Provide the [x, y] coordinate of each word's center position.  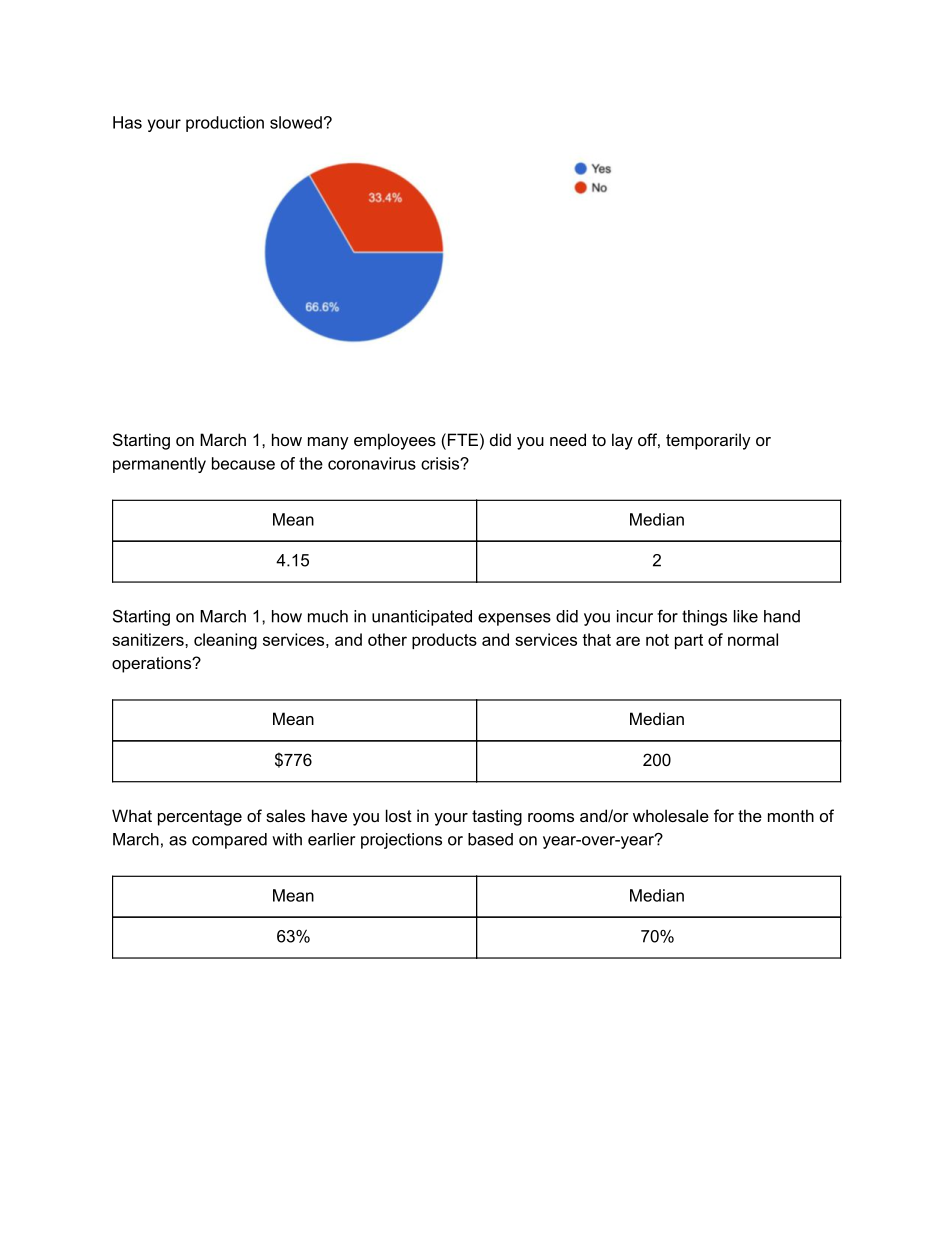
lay [622, 441]
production [225, 124]
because [243, 463]
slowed [296, 122]
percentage [200, 818]
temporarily [708, 441]
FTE [461, 439]
